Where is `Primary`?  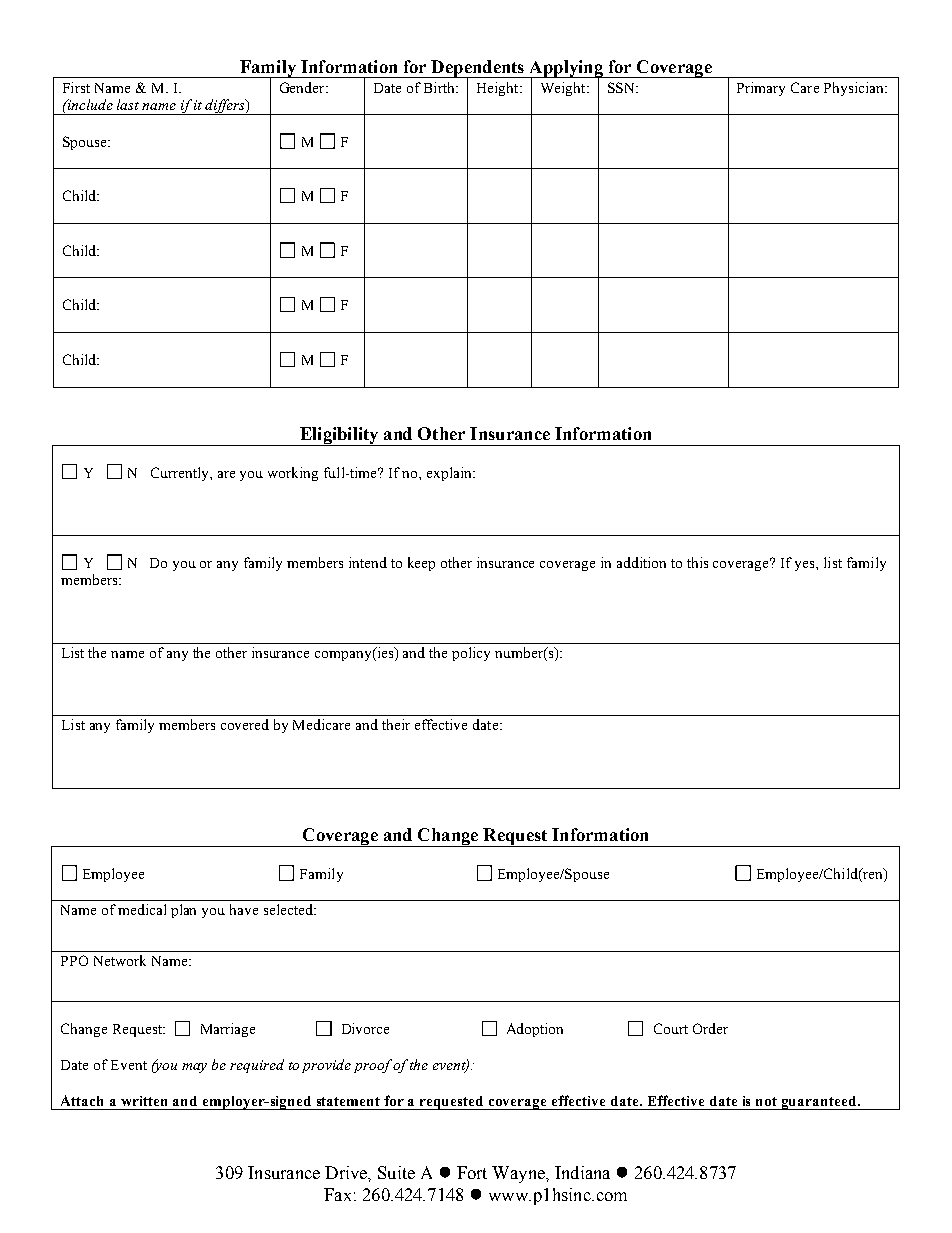 Primary is located at coordinates (761, 89).
